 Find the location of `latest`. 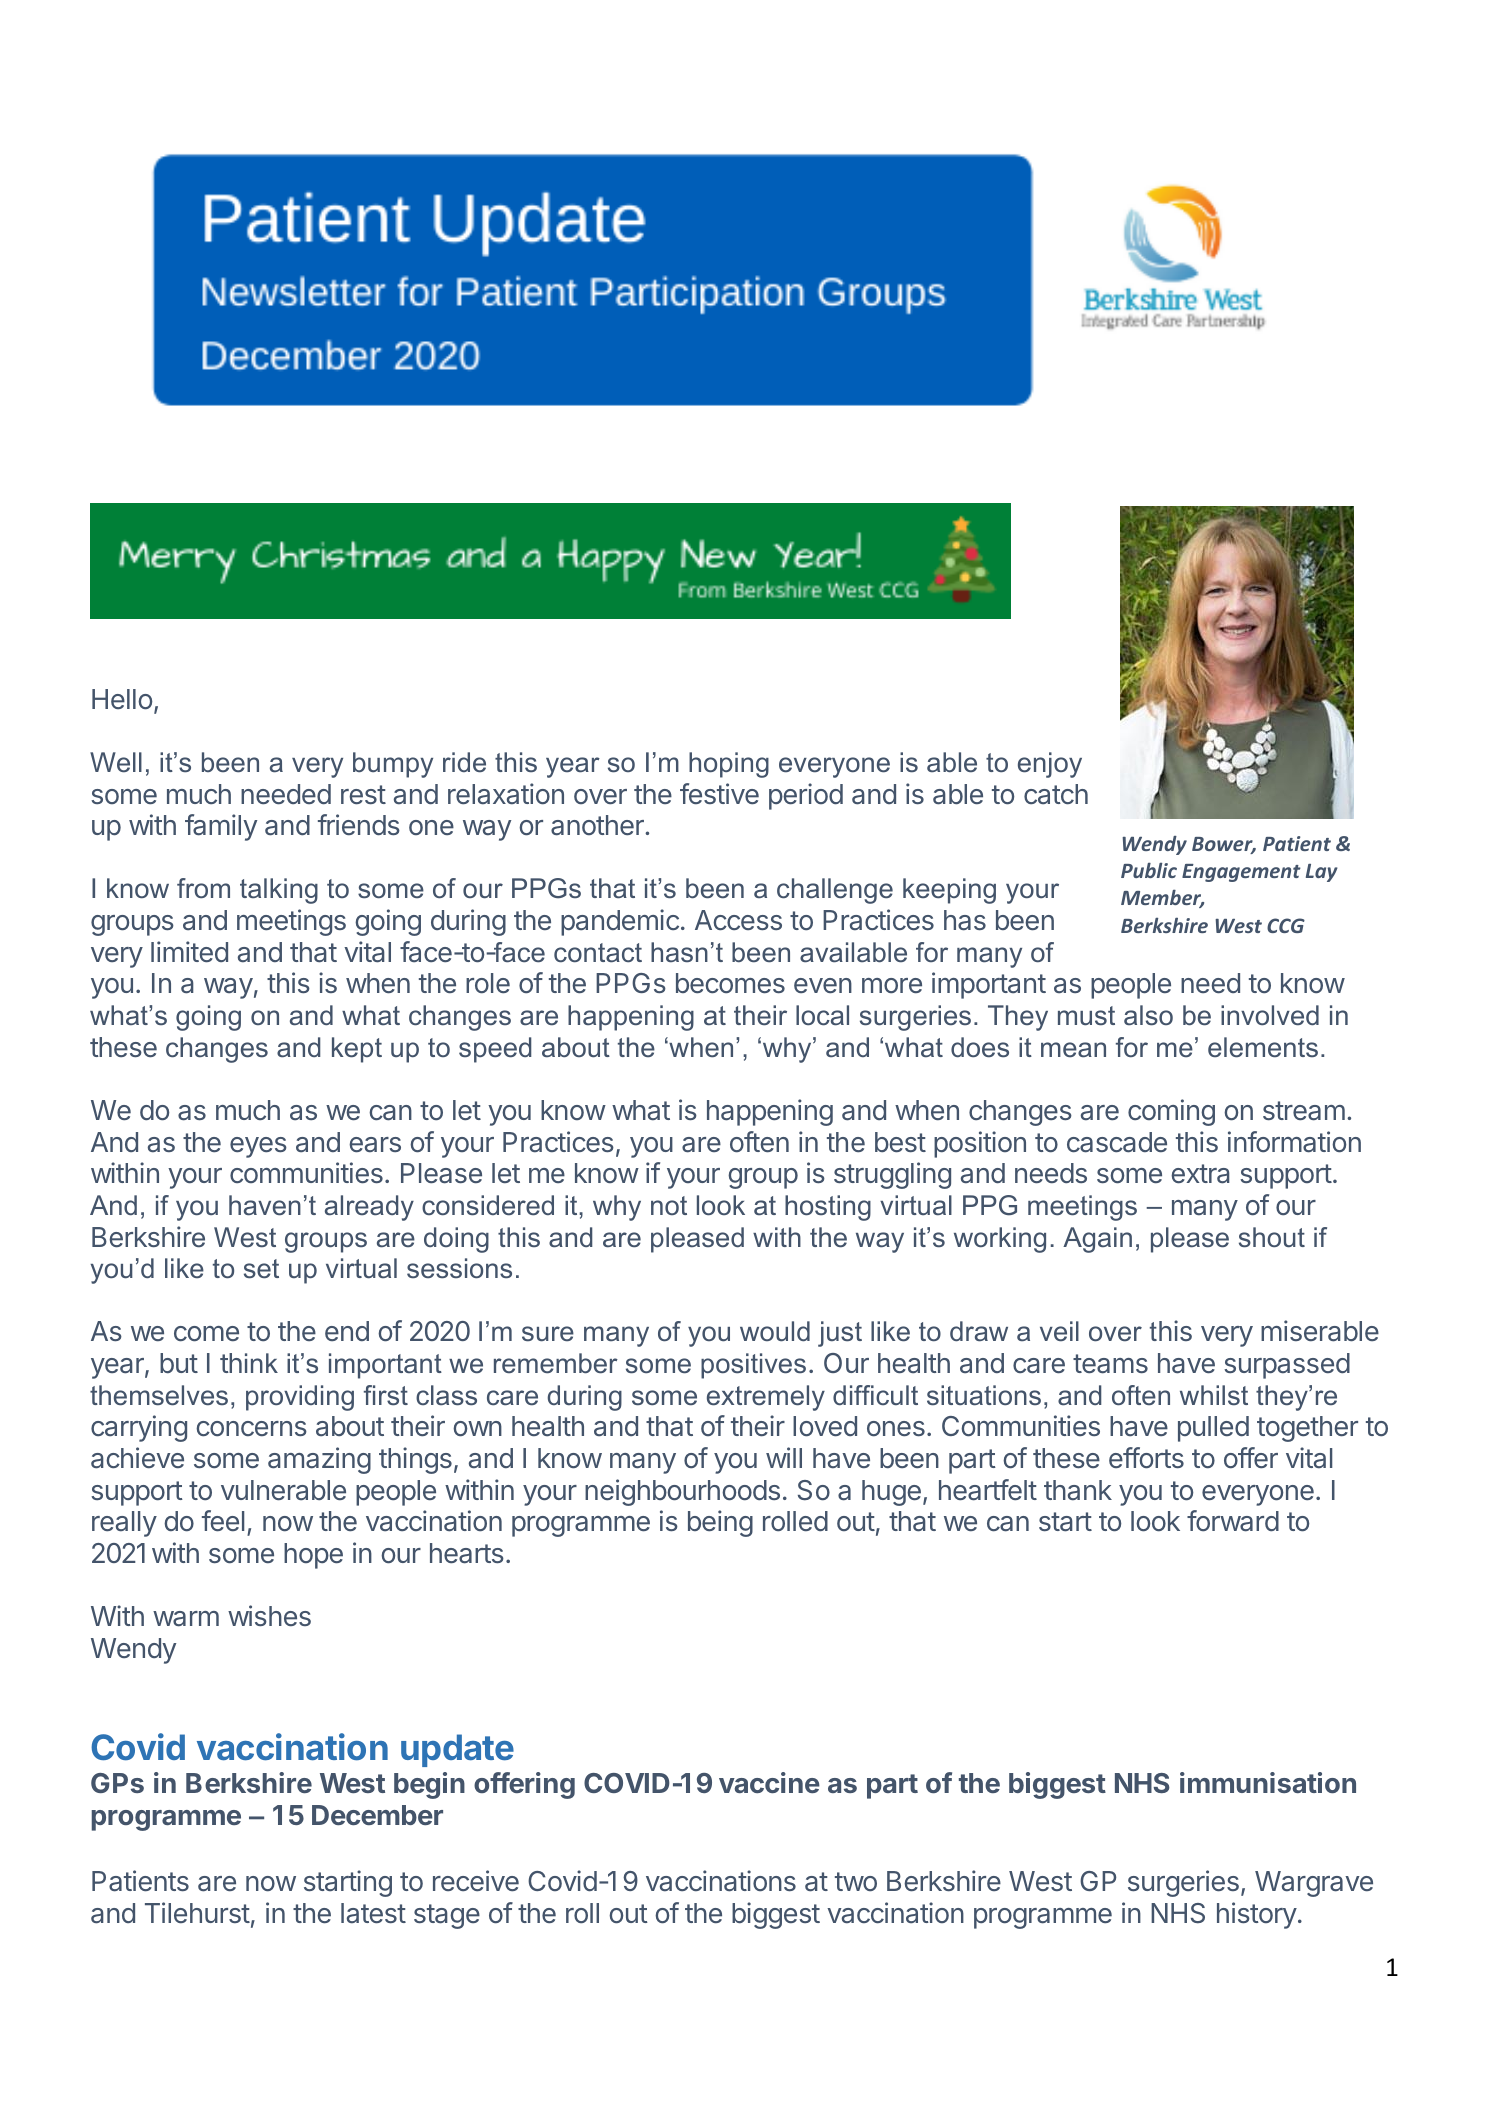

latest is located at coordinates (373, 1913).
